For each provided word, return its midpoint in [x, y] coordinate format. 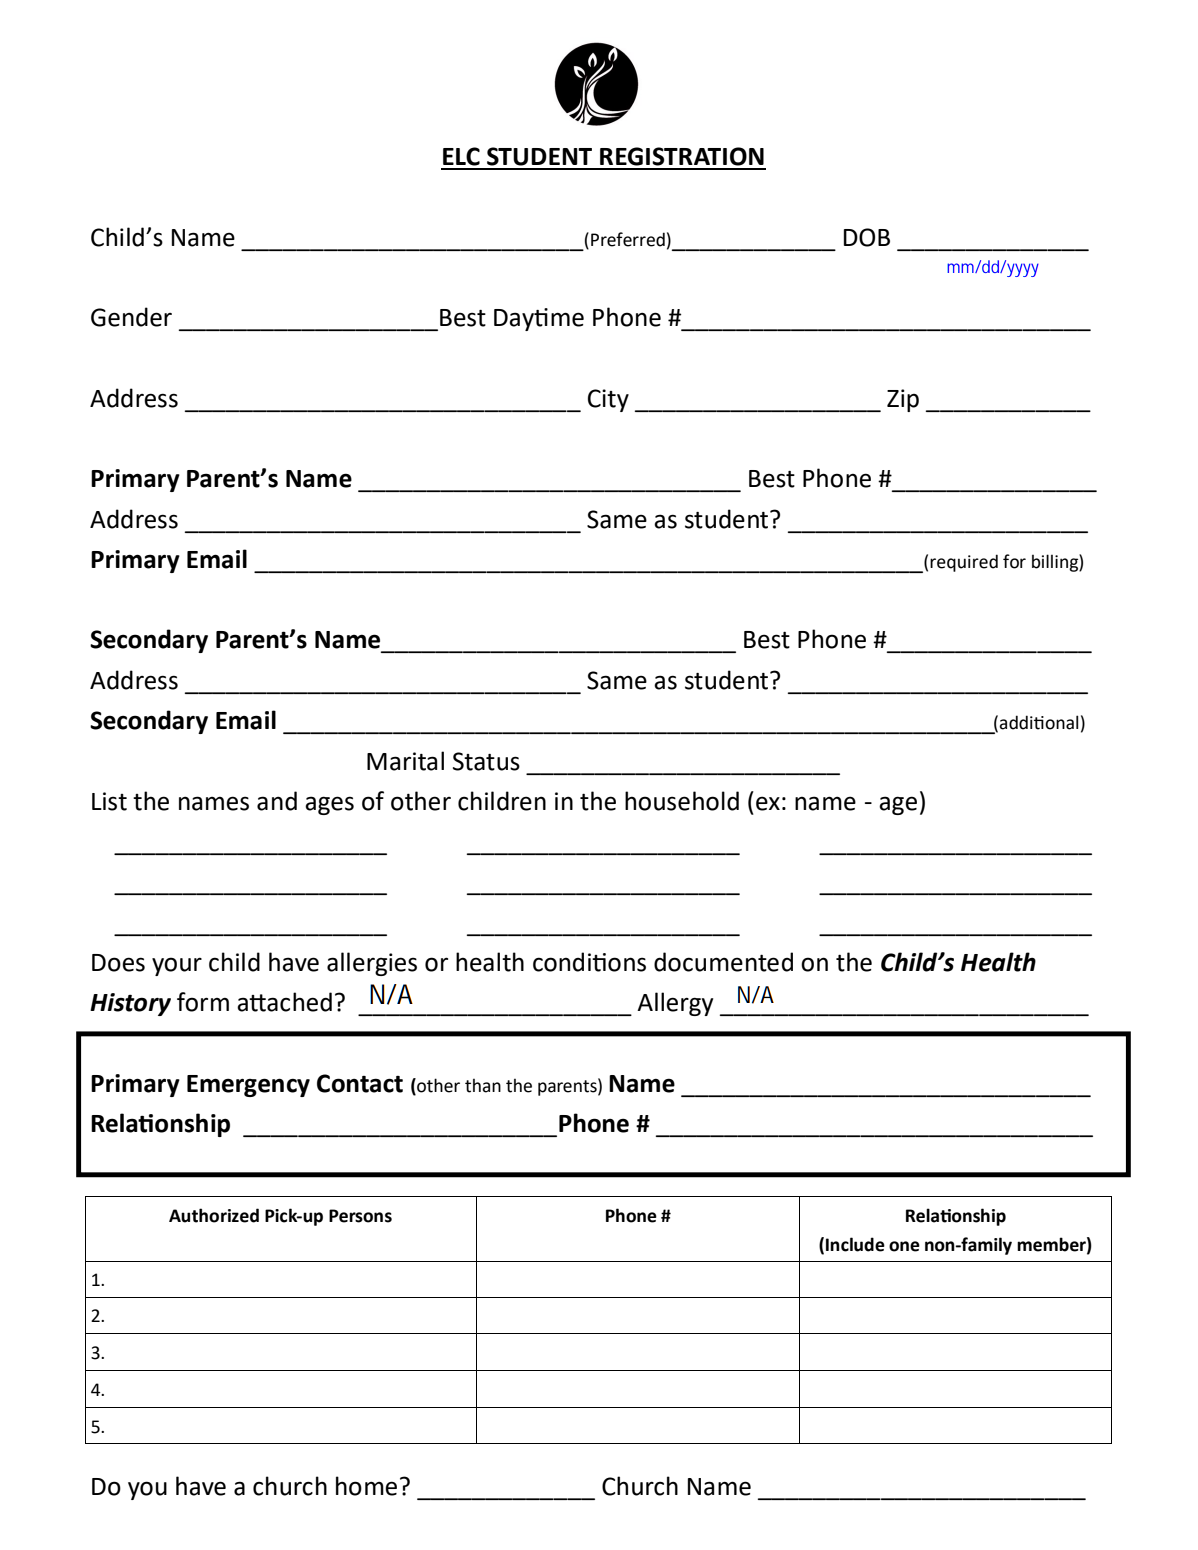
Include [855, 1244]
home [366, 1486]
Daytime [539, 319]
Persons [360, 1216]
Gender [131, 317]
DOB [867, 237]
